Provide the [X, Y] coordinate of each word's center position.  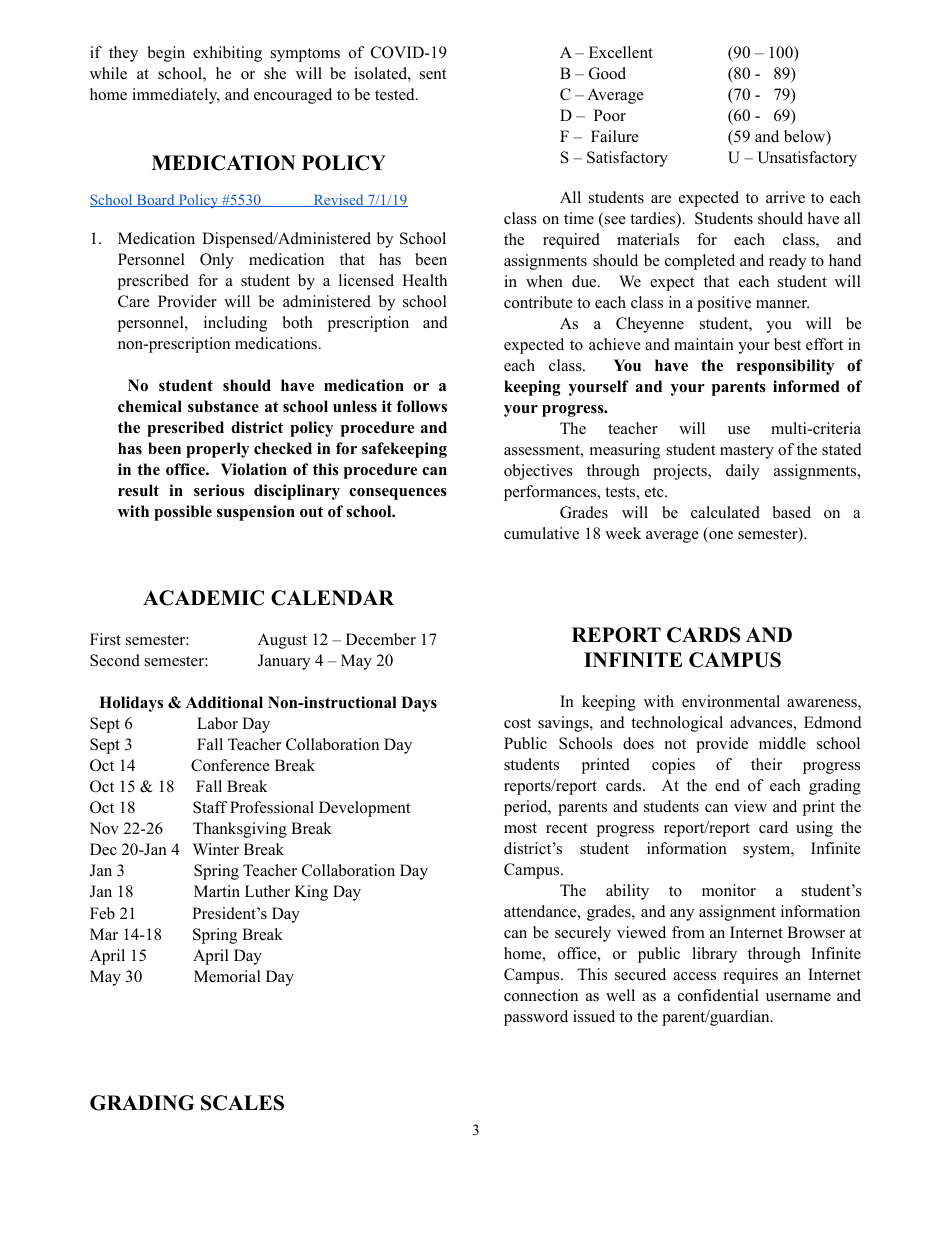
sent [433, 74]
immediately [176, 96]
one [720, 536]
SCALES [242, 1103]
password [536, 1018]
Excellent [621, 52]
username [798, 997]
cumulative [541, 533]
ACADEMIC [203, 598]
